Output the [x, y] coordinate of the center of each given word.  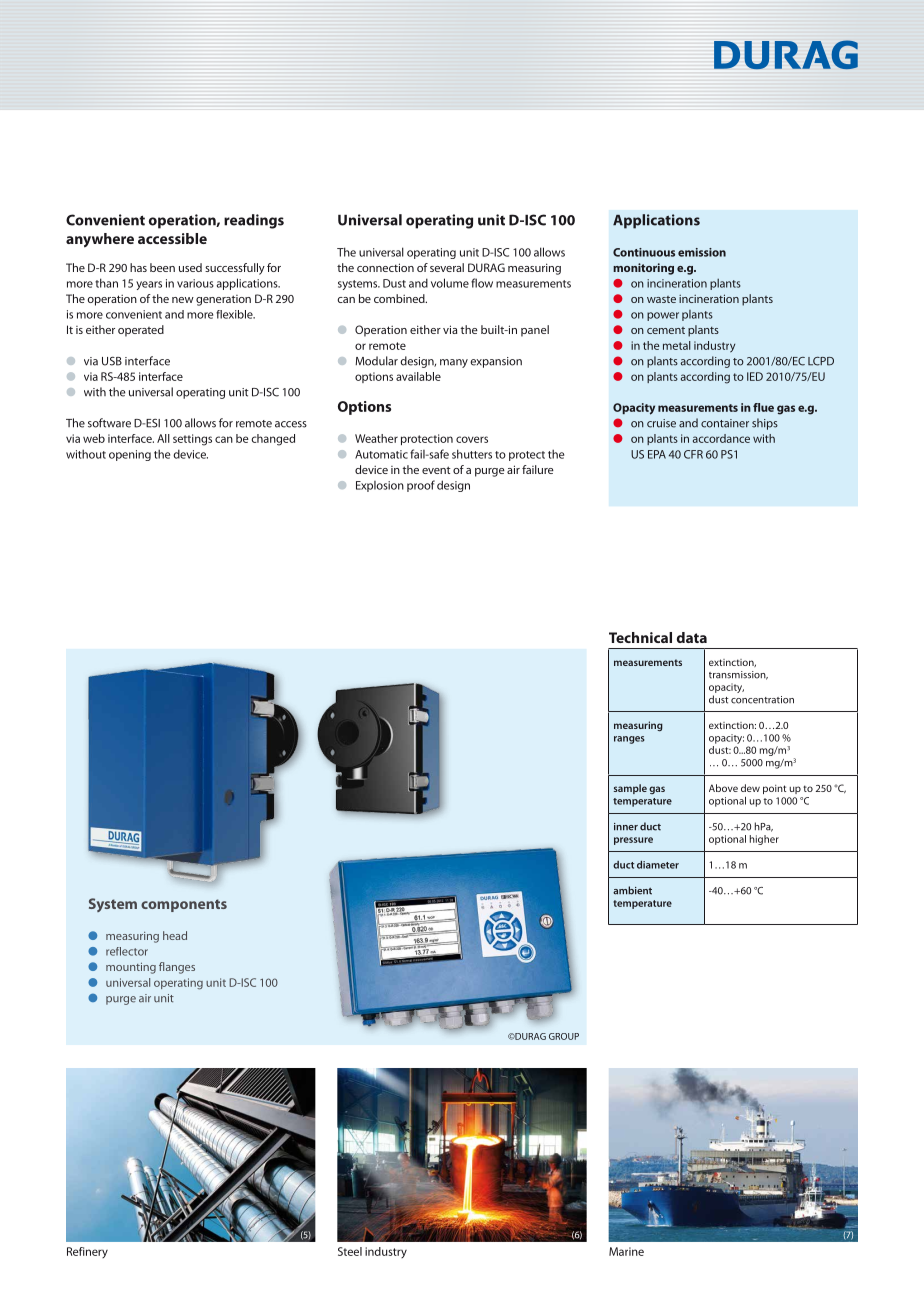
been [162, 267]
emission [702, 252]
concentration [762, 700]
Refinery [87, 1252]
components [184, 905]
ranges [629, 740]
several [447, 267]
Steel [350, 1251]
